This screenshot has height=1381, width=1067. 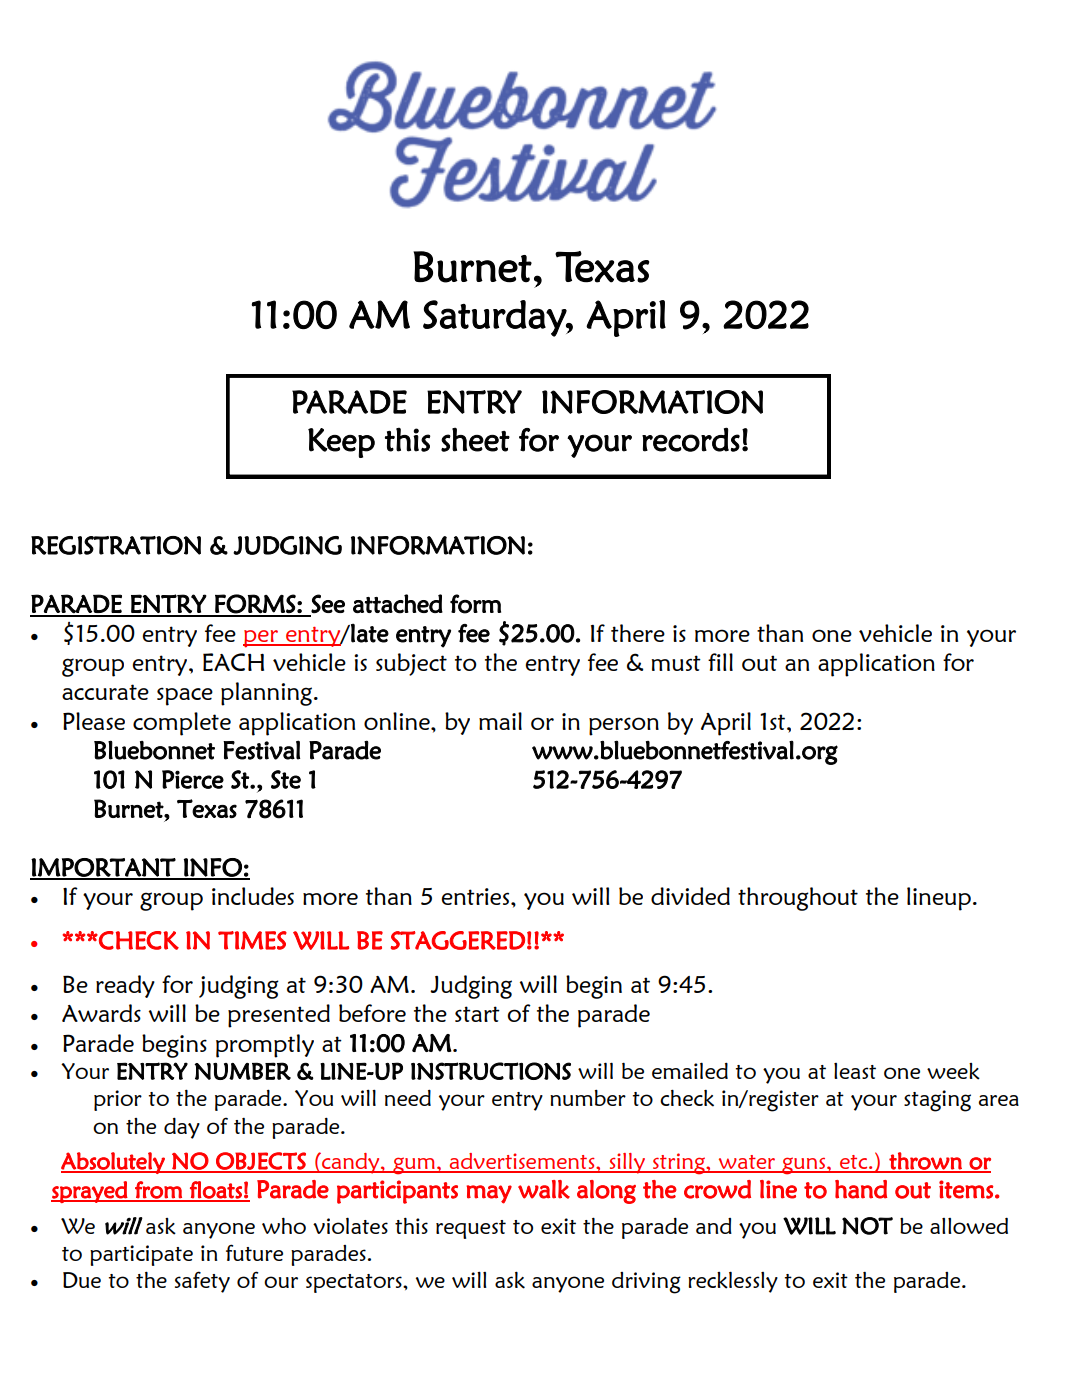 What do you see at coordinates (125, 986) in the screenshot?
I see `ready` at bounding box center [125, 986].
